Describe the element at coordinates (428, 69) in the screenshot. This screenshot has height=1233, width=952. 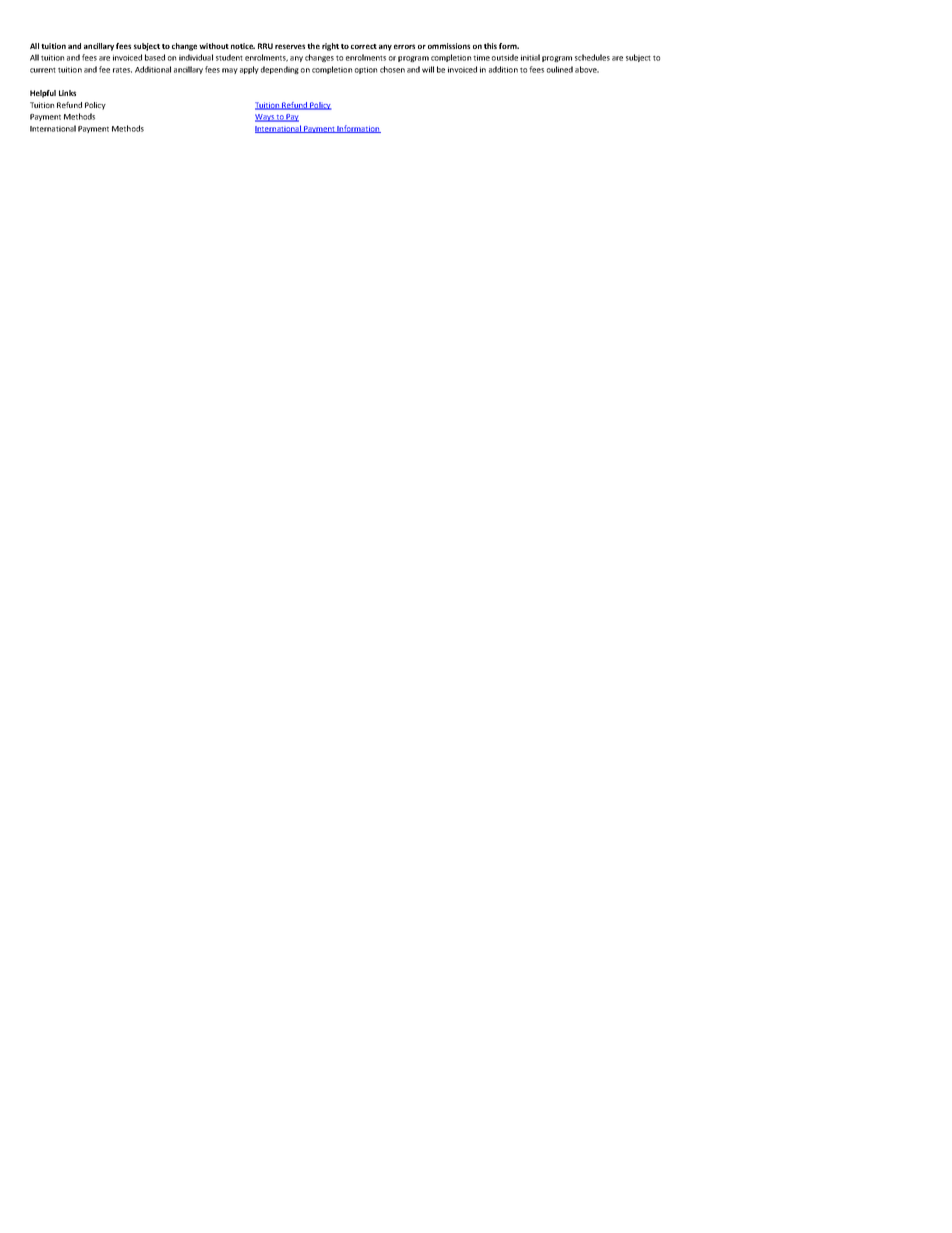
I see `will` at that location.
